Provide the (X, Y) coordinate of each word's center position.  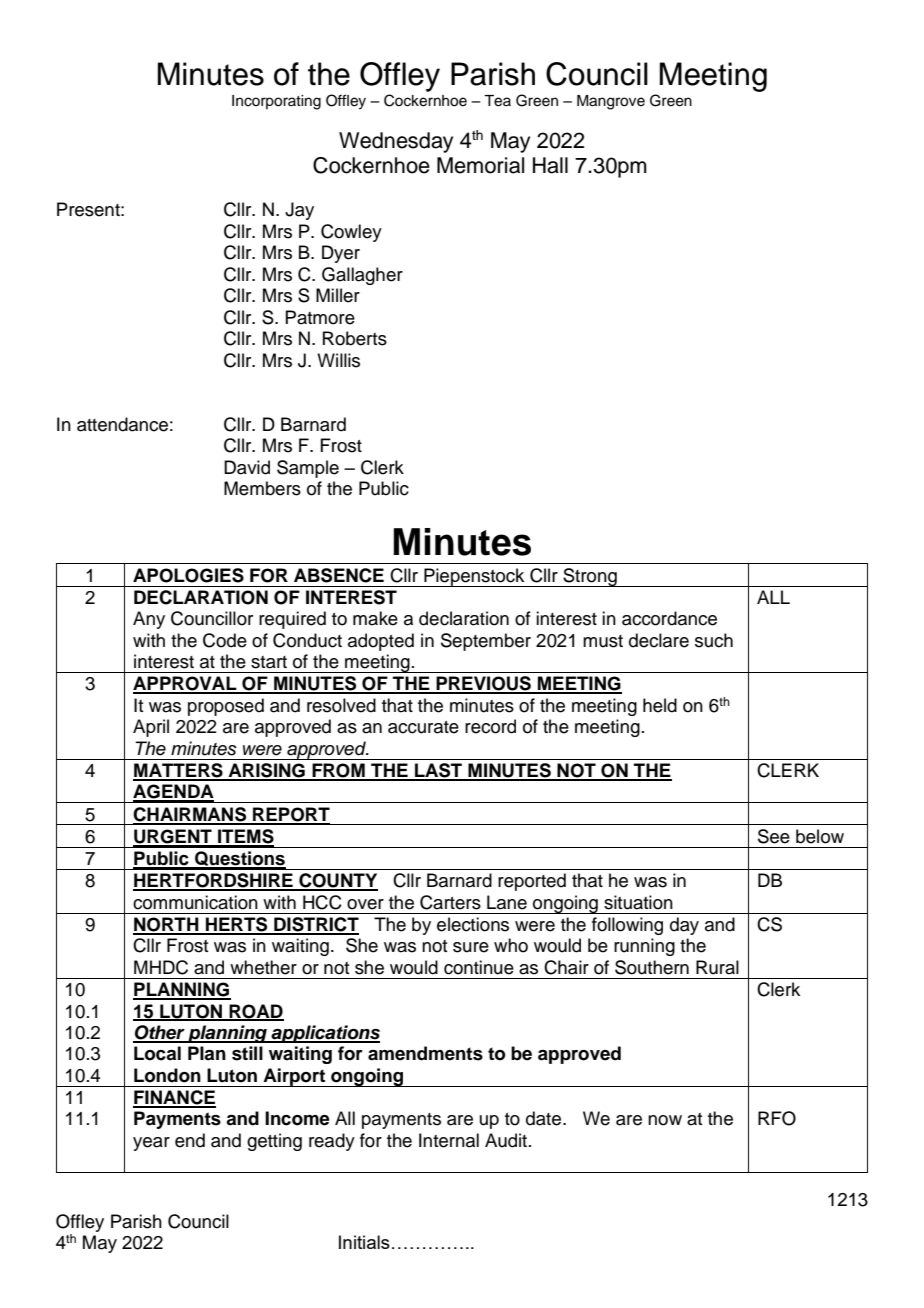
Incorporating (276, 102)
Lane (507, 902)
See (774, 836)
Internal (449, 1140)
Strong (590, 577)
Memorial (480, 165)
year (151, 1144)
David (247, 467)
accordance (669, 618)
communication (195, 902)
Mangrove (611, 102)
